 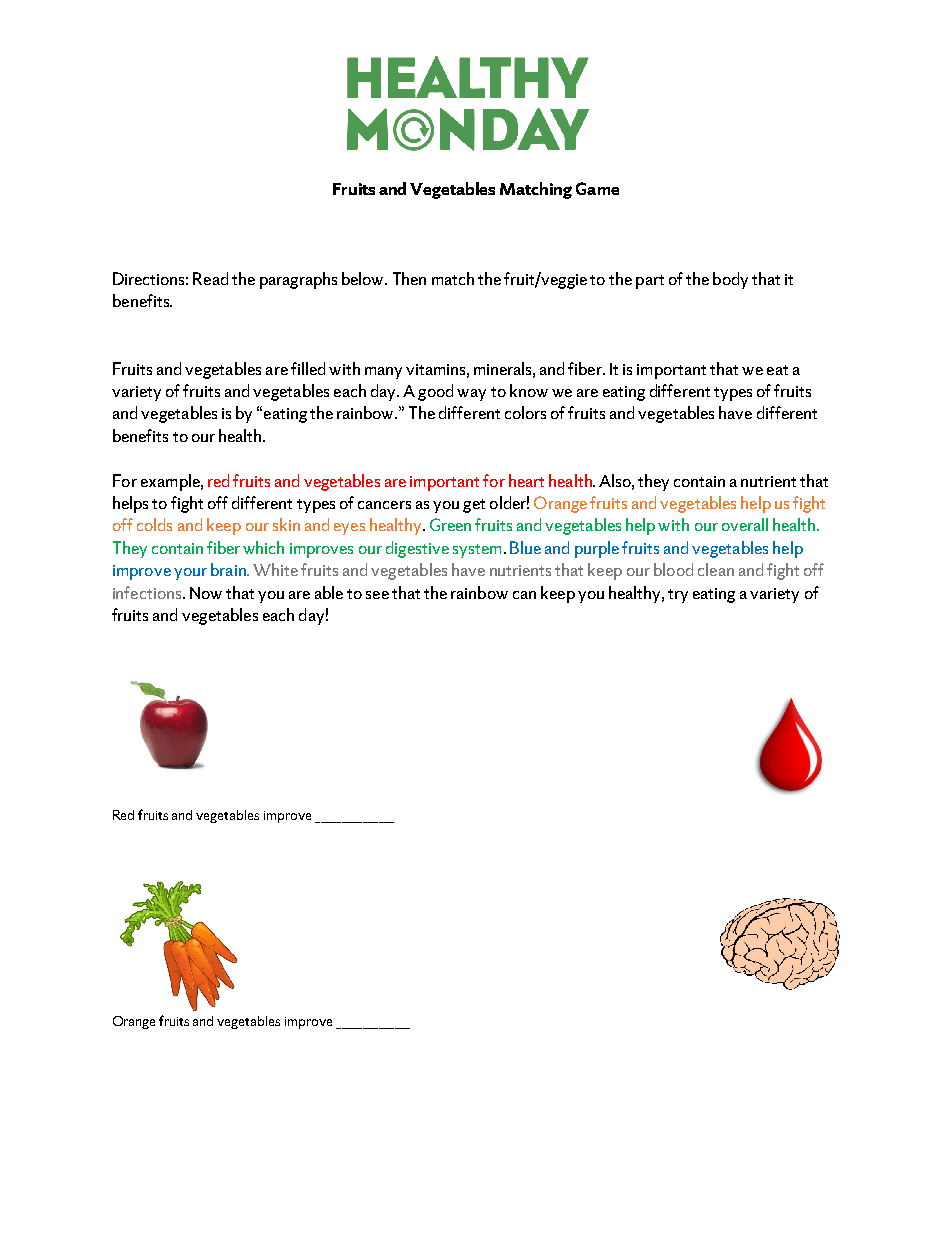 I want to click on try, so click(x=678, y=596).
